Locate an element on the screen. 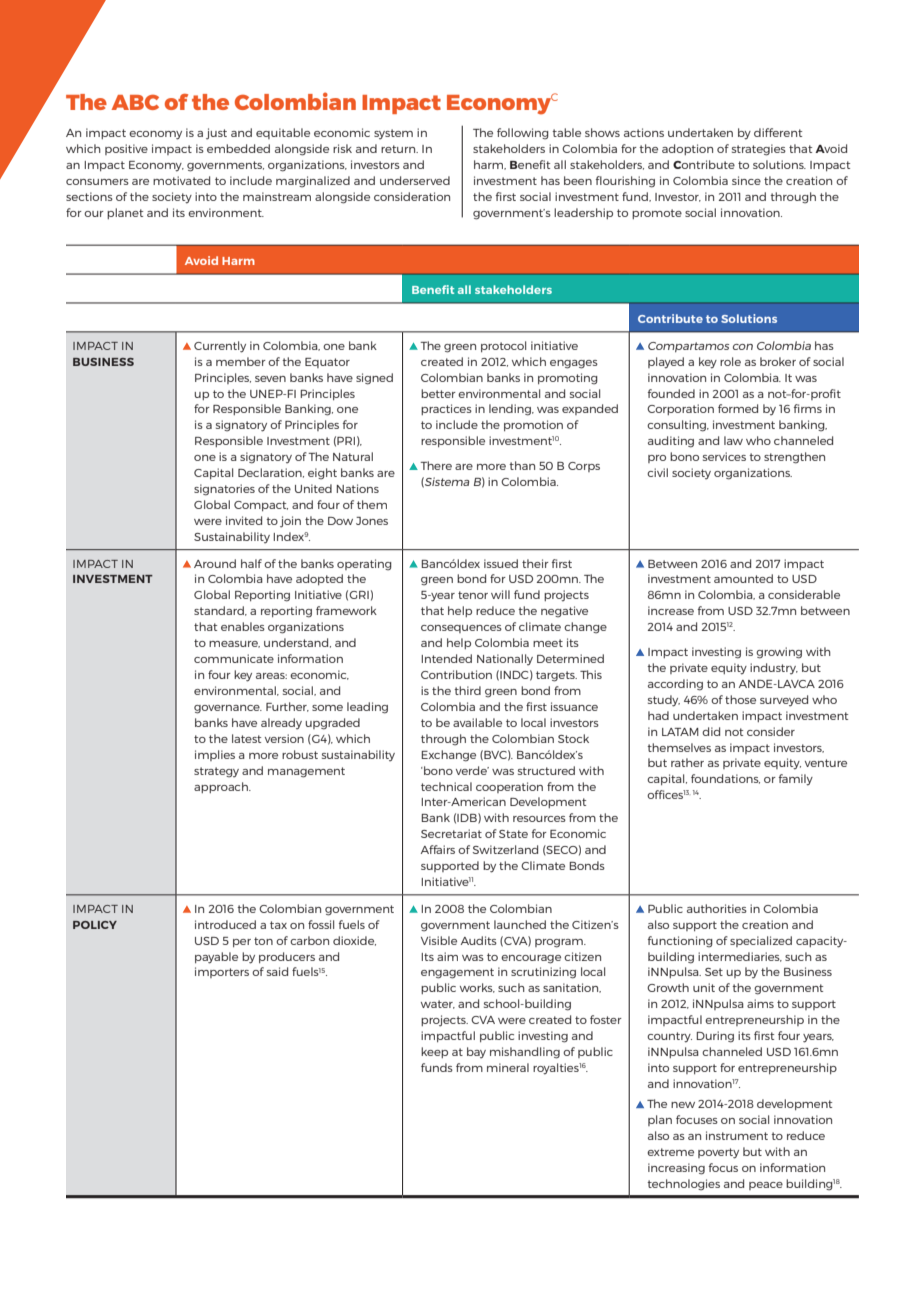  strategies is located at coordinates (759, 150).
